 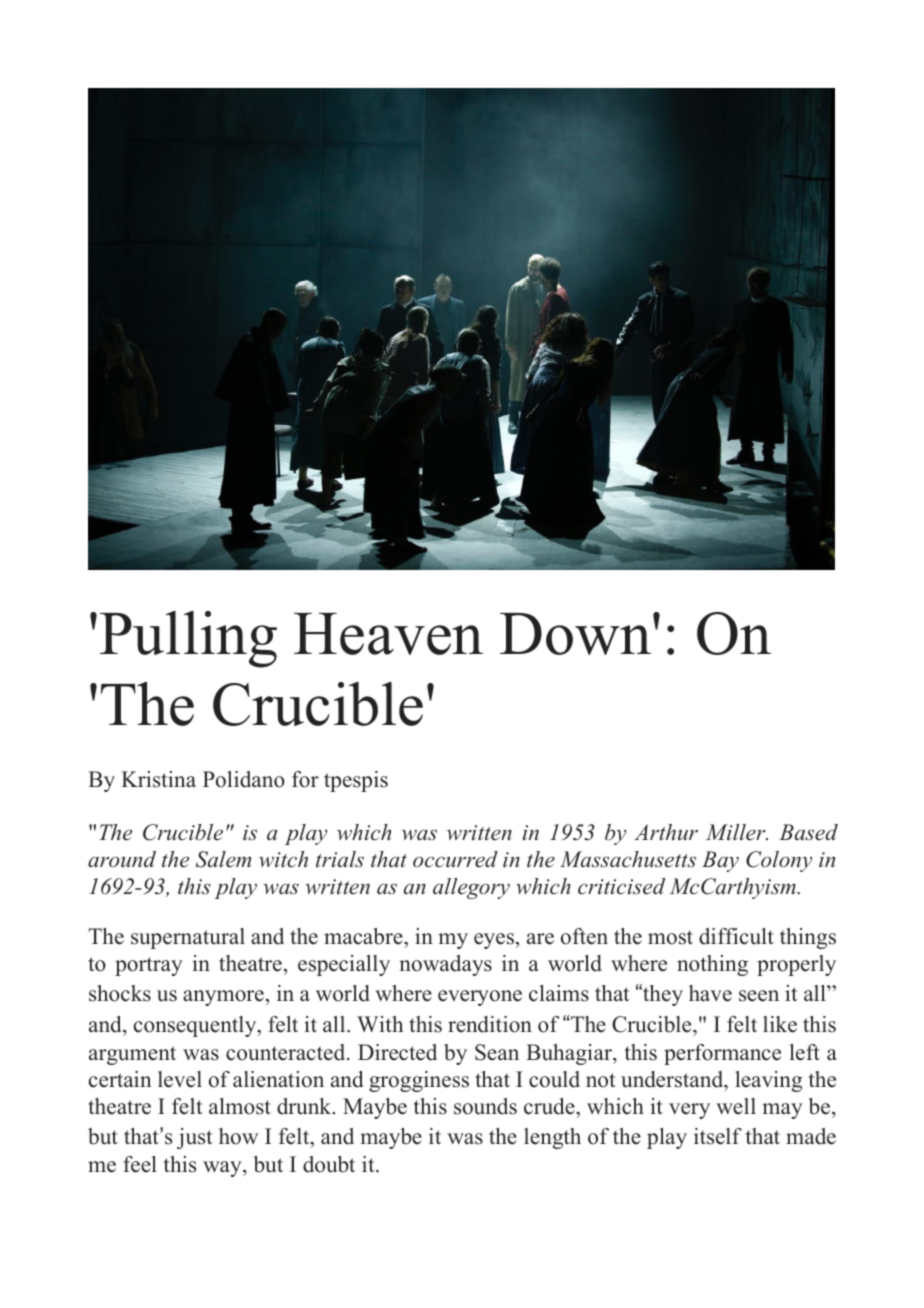 I want to click on just, so click(x=195, y=1138).
